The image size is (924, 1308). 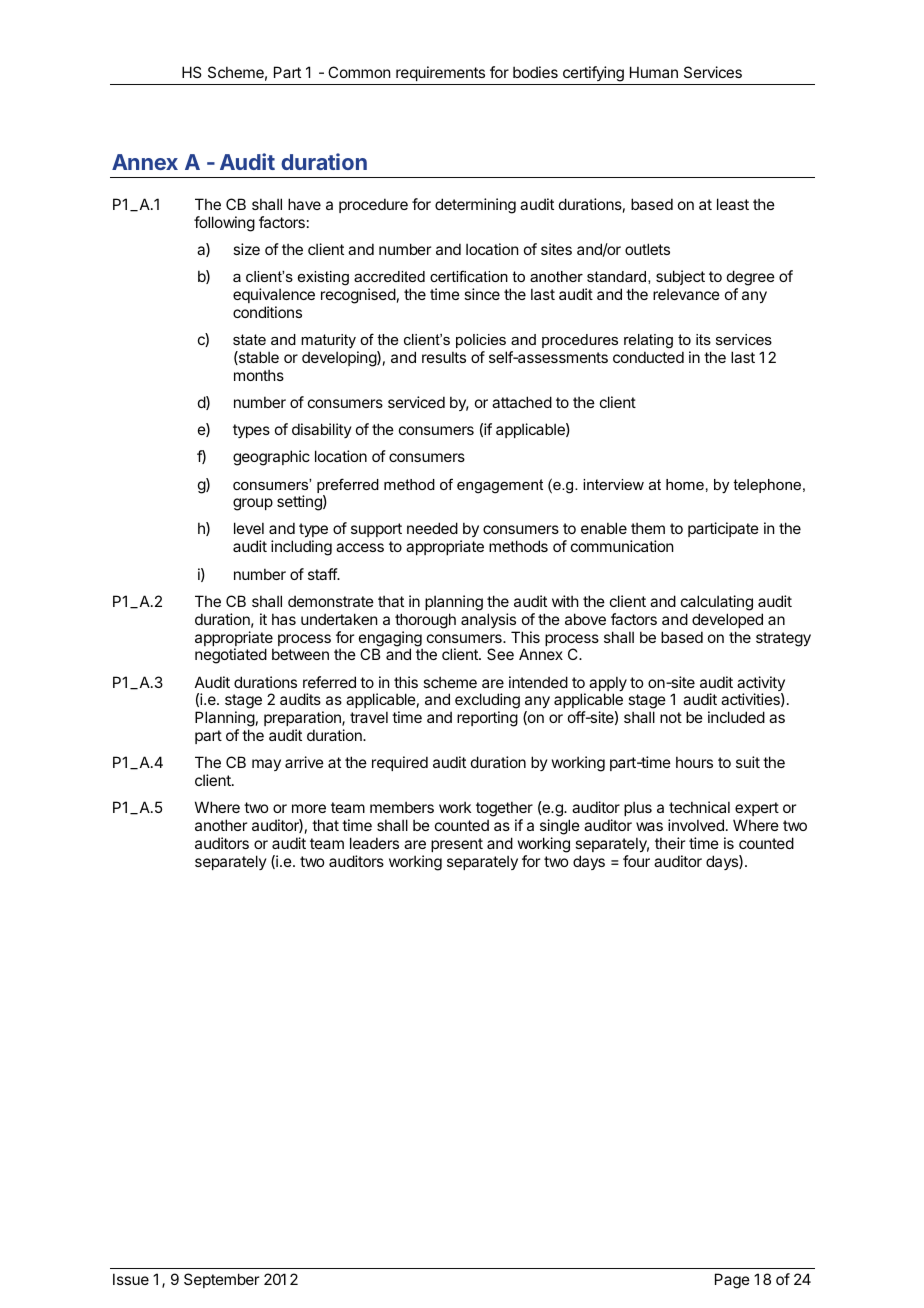 I want to click on requirements, so click(x=440, y=73).
